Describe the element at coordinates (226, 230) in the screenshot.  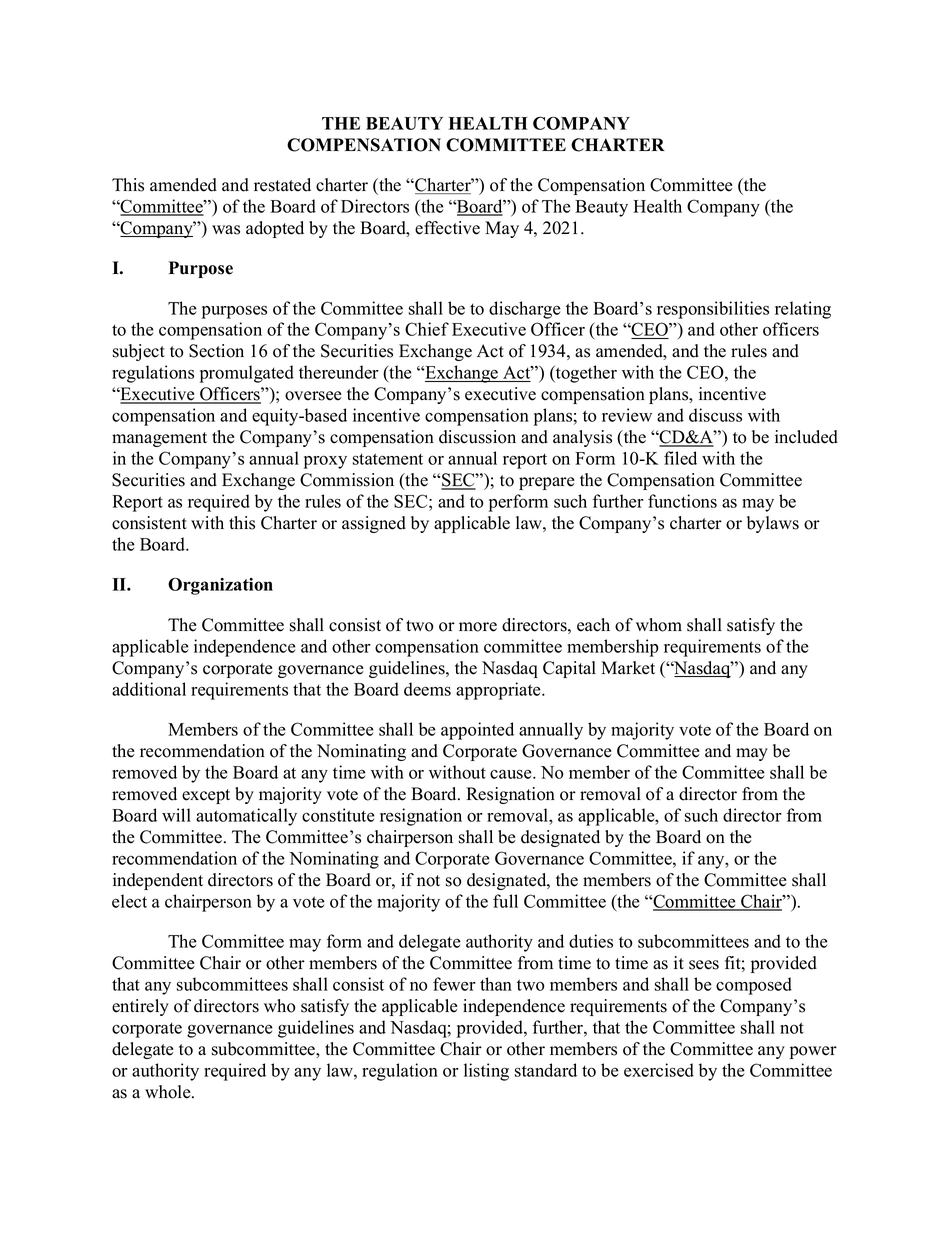
I see `was` at that location.
